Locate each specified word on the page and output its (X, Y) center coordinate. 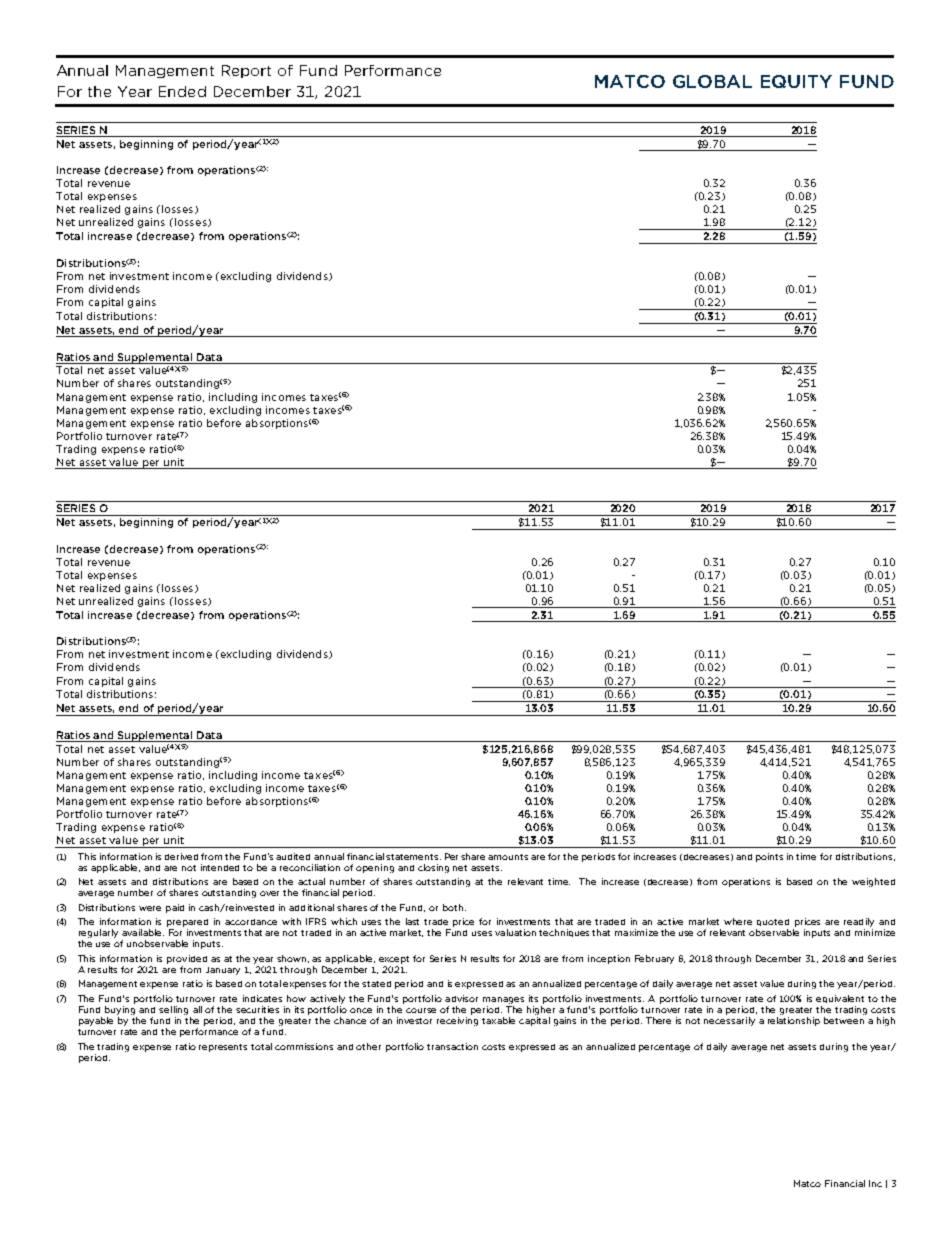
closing (433, 868)
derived (181, 856)
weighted (873, 882)
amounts (508, 857)
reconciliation (310, 867)
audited (293, 856)
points (769, 857)
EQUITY (796, 81)
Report (246, 71)
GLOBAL (712, 81)
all (197, 1009)
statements (413, 857)
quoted (773, 922)
